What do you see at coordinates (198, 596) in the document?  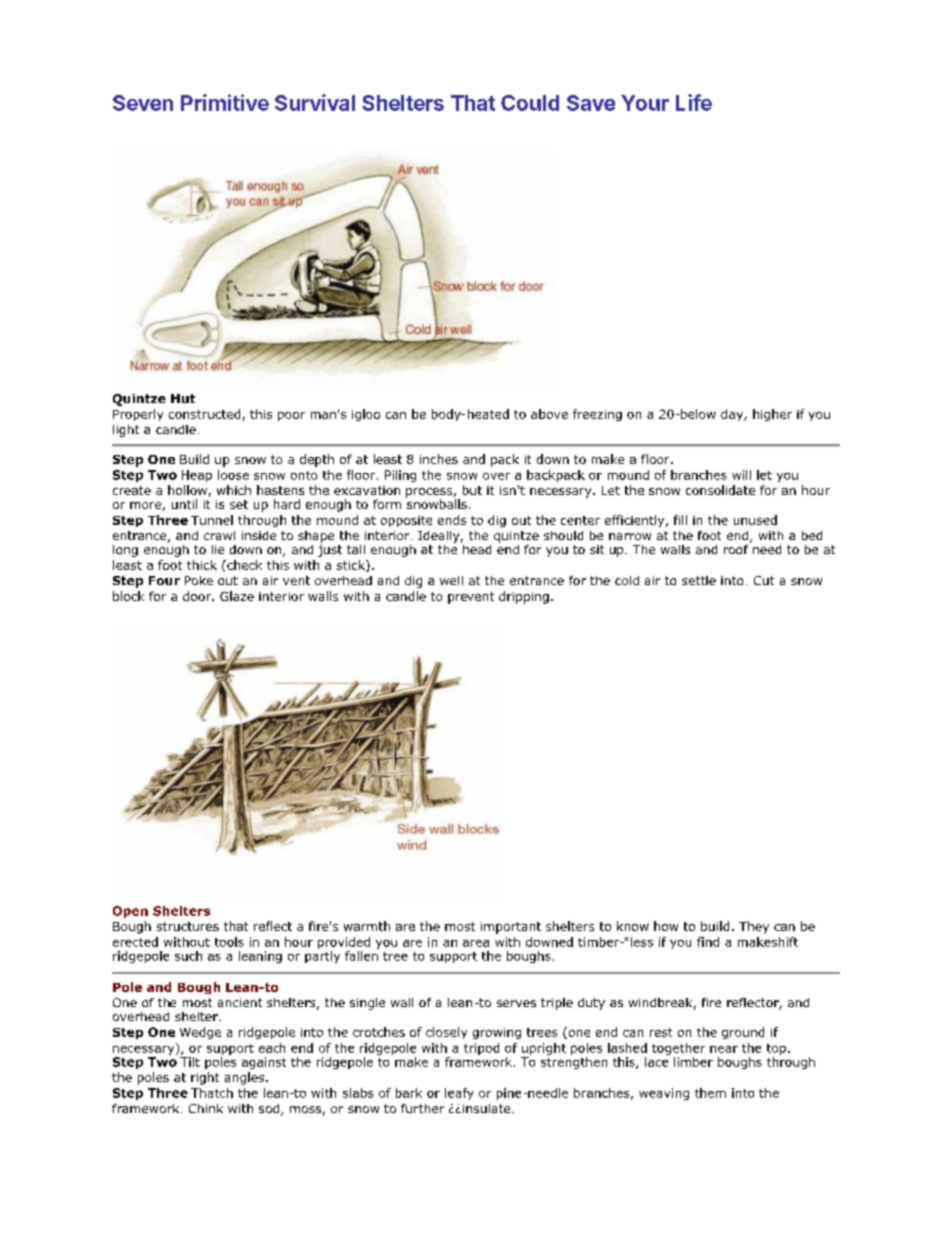 I see `door` at bounding box center [198, 596].
